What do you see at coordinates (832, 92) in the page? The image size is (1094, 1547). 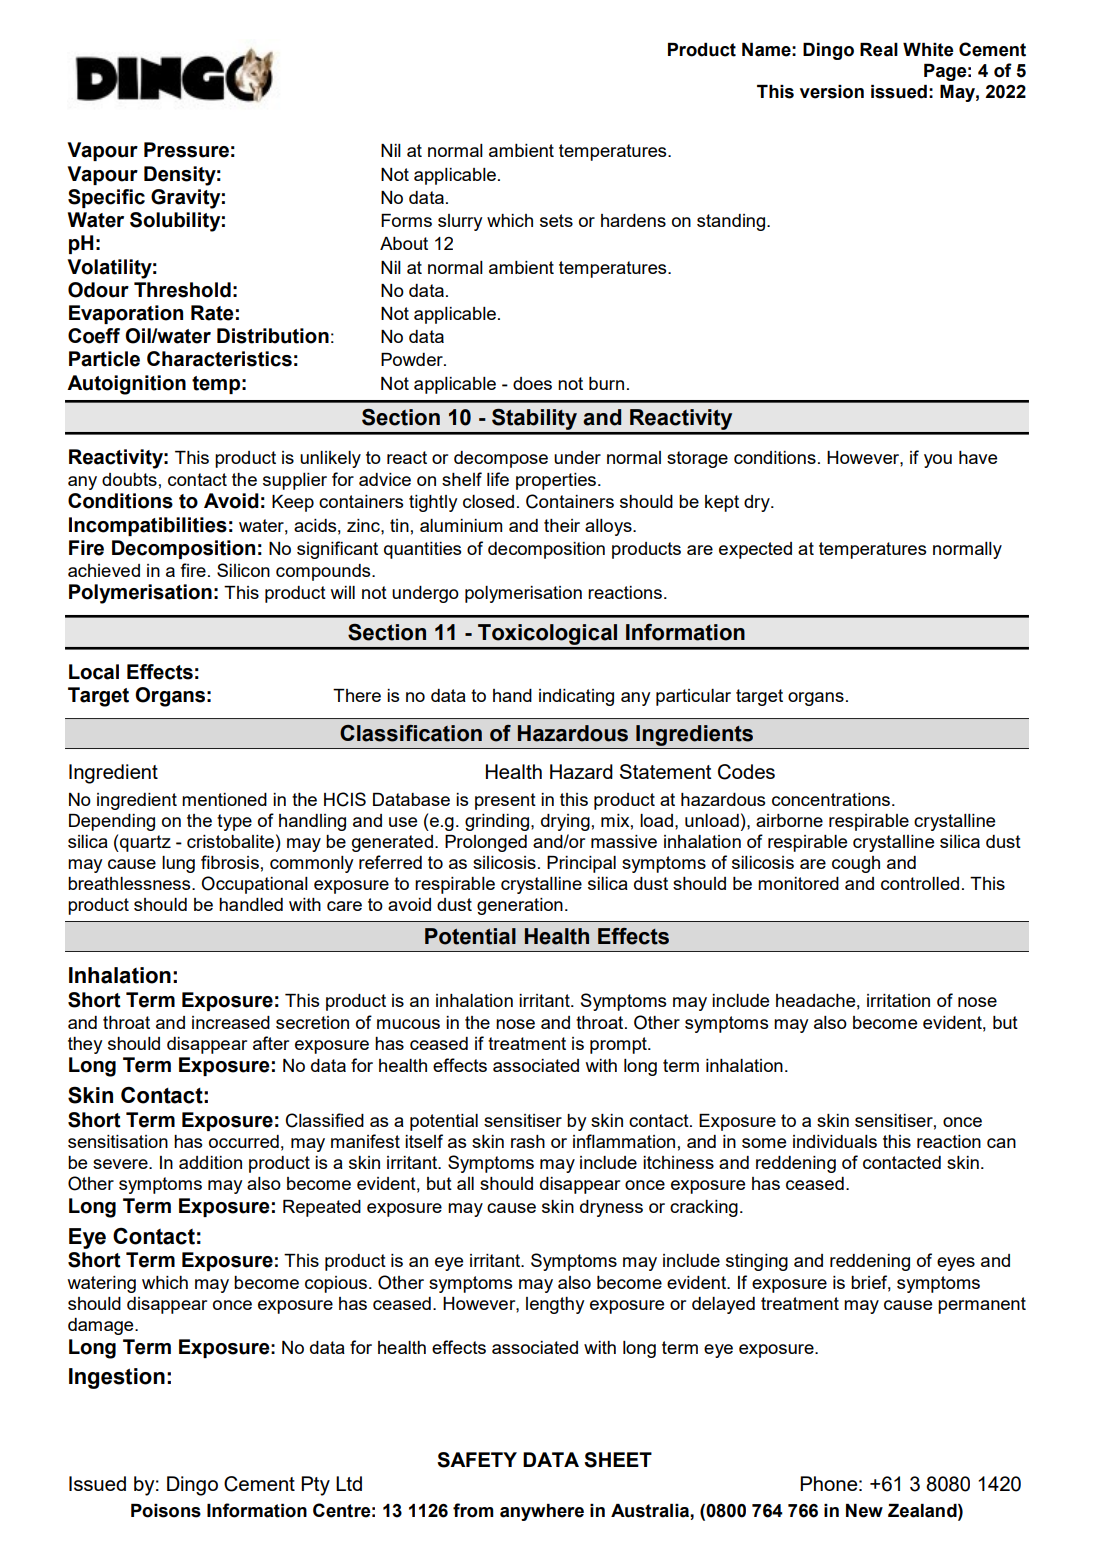 I see `version` at bounding box center [832, 92].
